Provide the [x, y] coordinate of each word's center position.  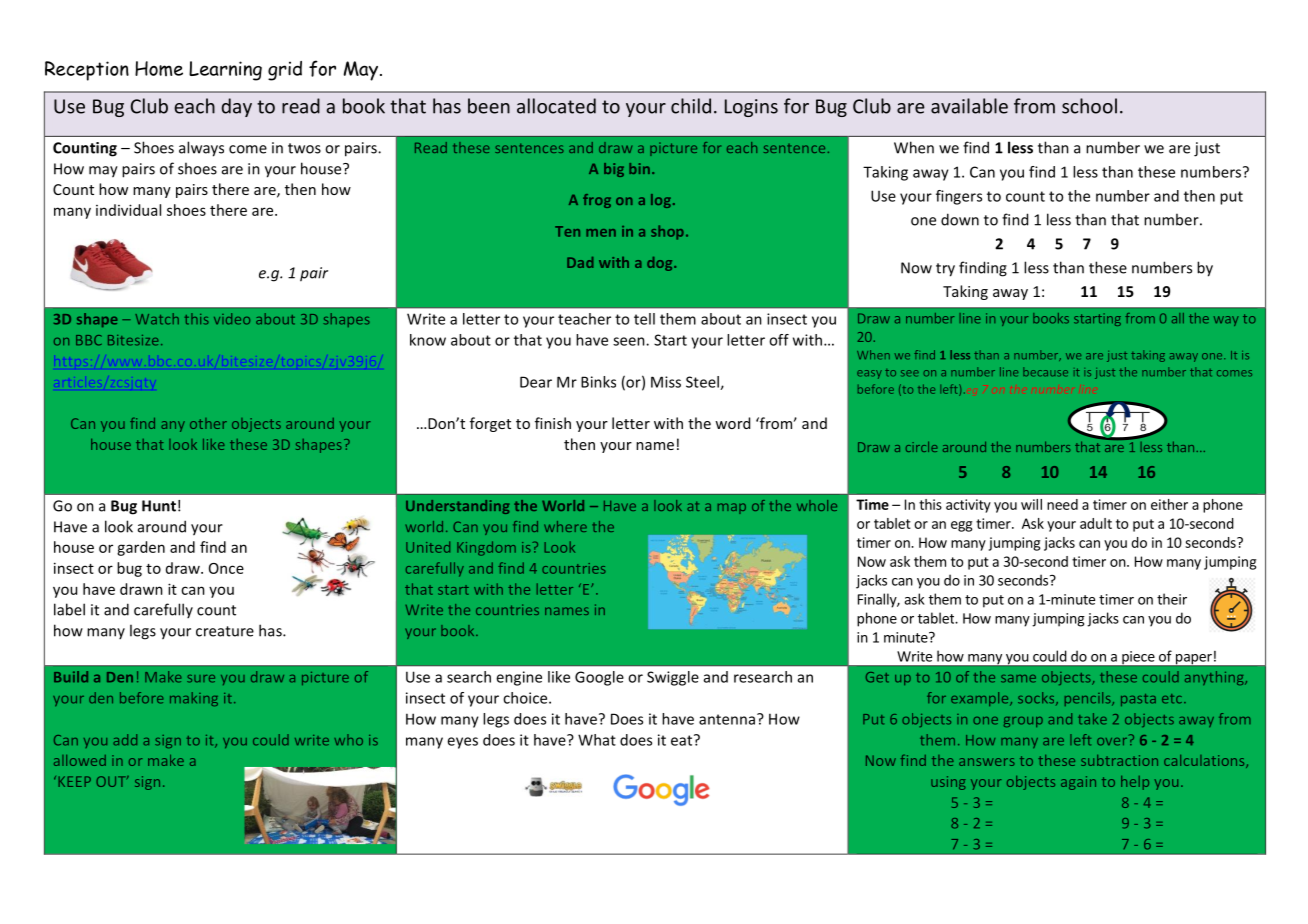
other [208, 423]
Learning [225, 71]
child [691, 106]
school [1089, 106]
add [125, 740]
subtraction [1119, 760]
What [597, 740]
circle [922, 446]
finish [553, 423]
